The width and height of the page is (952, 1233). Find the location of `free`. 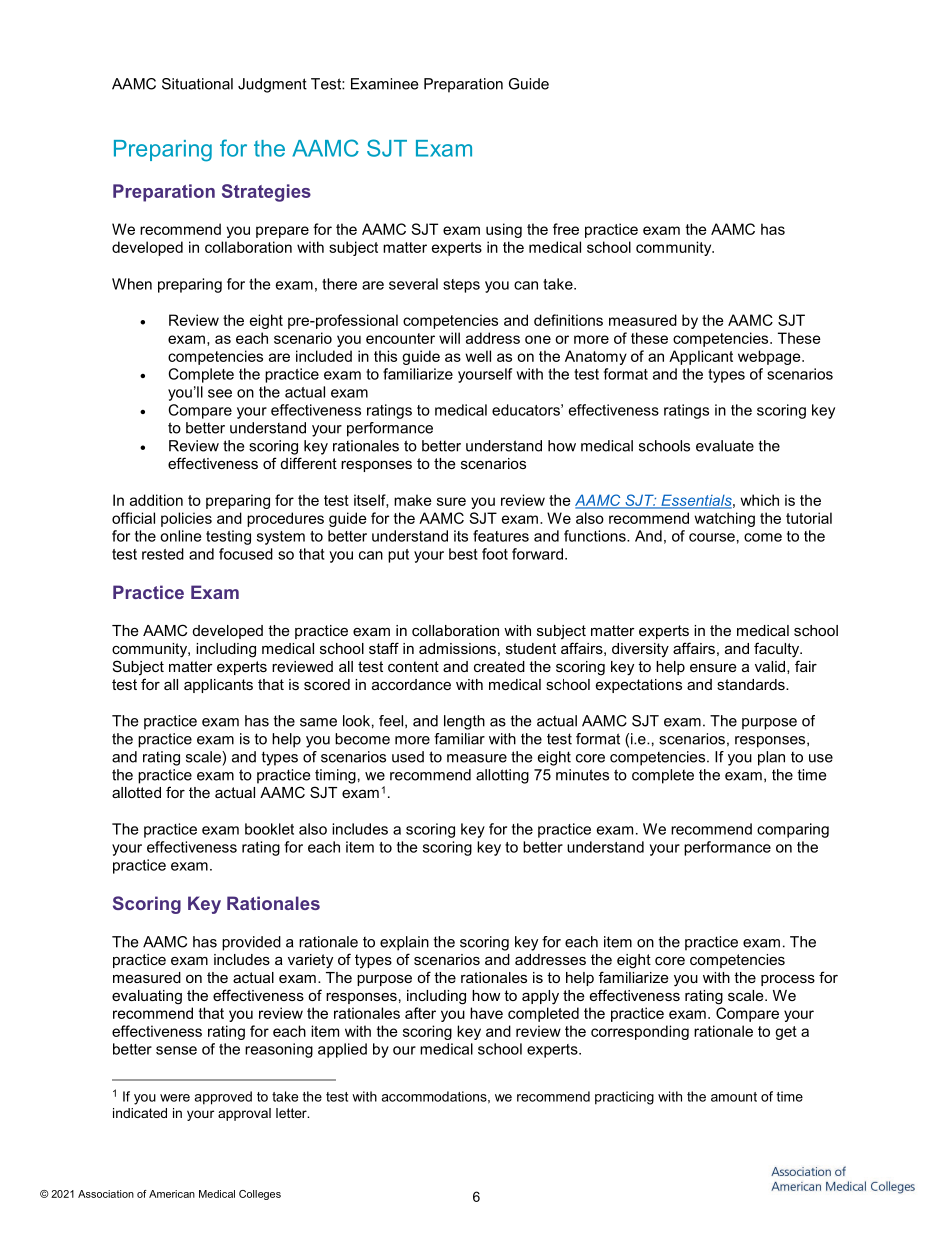

free is located at coordinates (566, 229).
